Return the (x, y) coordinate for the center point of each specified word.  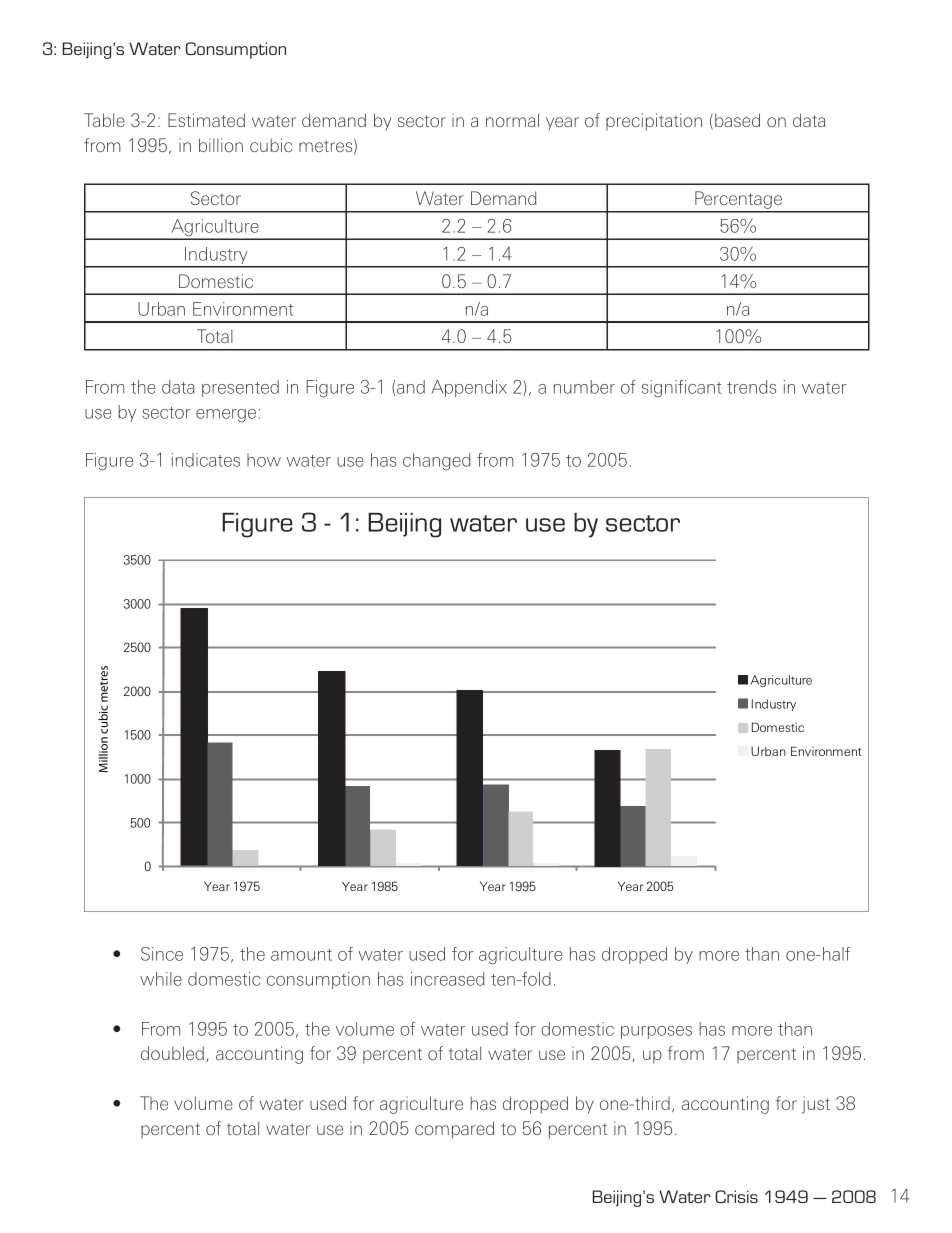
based (737, 120)
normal (512, 120)
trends (751, 387)
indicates (206, 460)
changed (436, 462)
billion (221, 145)
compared (454, 1130)
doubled (172, 1053)
